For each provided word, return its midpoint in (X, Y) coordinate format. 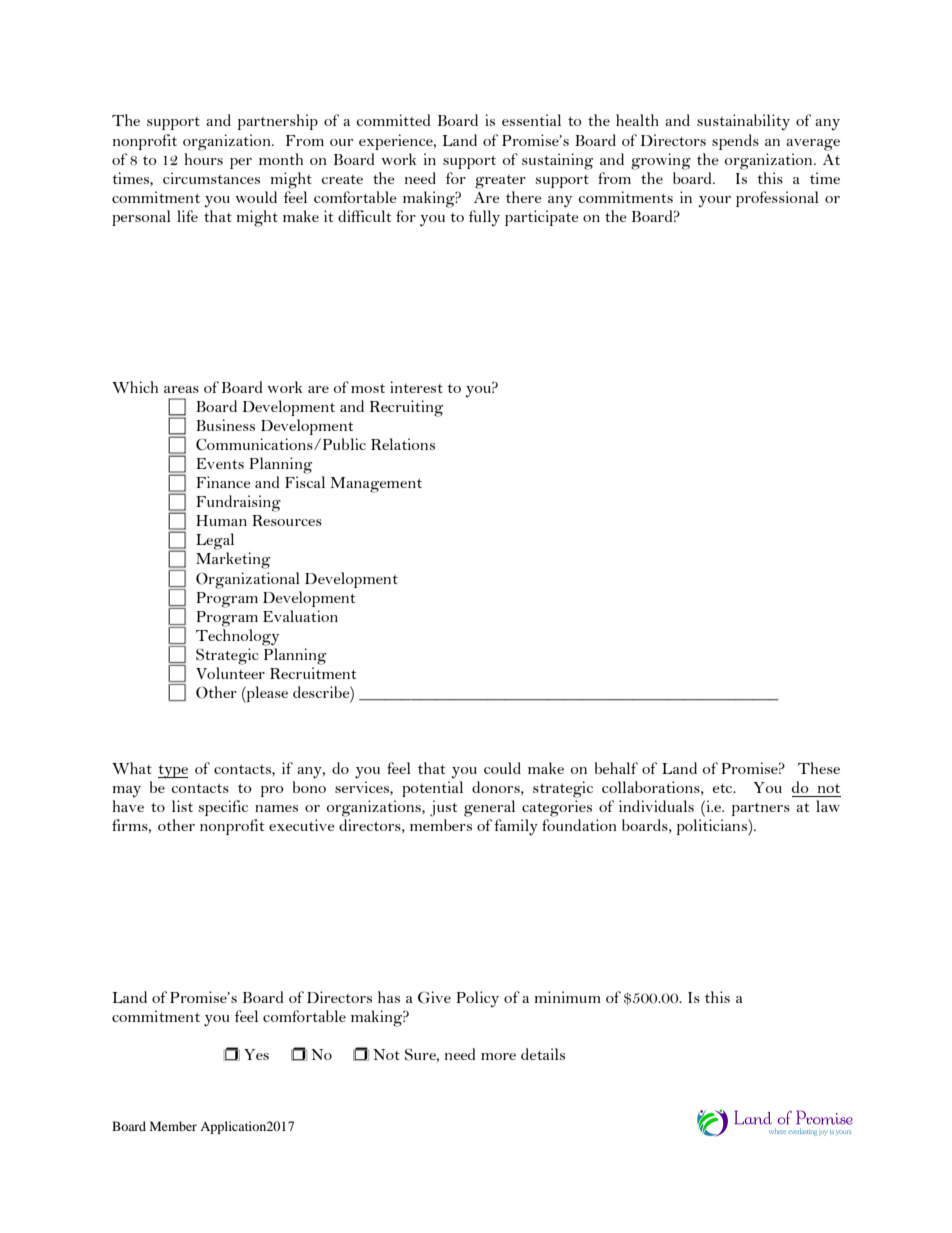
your (715, 202)
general (489, 808)
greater (500, 182)
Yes (256, 1054)
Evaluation (300, 616)
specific (223, 808)
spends (735, 142)
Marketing (233, 560)
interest (416, 387)
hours (203, 159)
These (819, 768)
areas (181, 389)
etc (724, 788)
